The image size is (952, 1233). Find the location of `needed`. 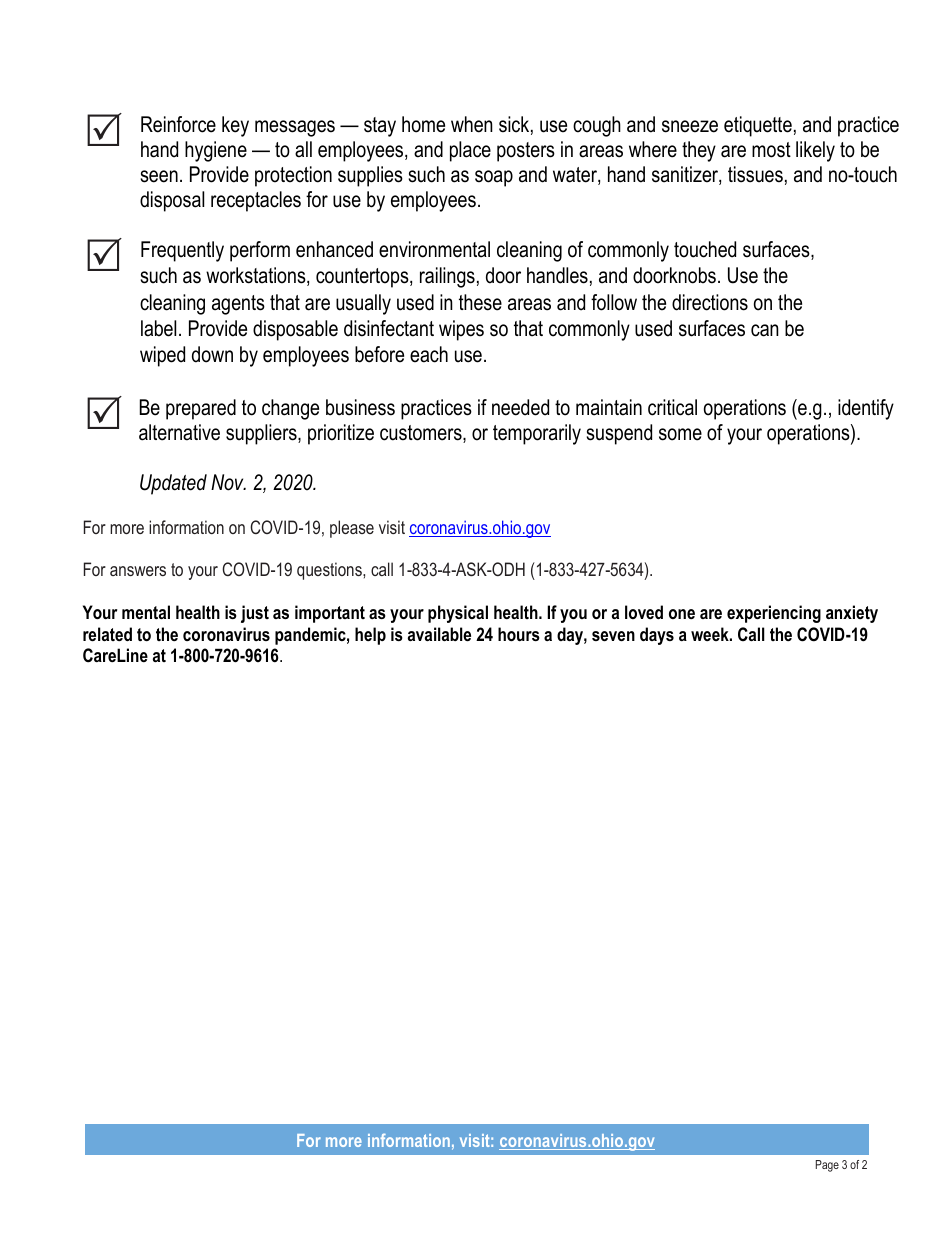

needed is located at coordinates (520, 407).
